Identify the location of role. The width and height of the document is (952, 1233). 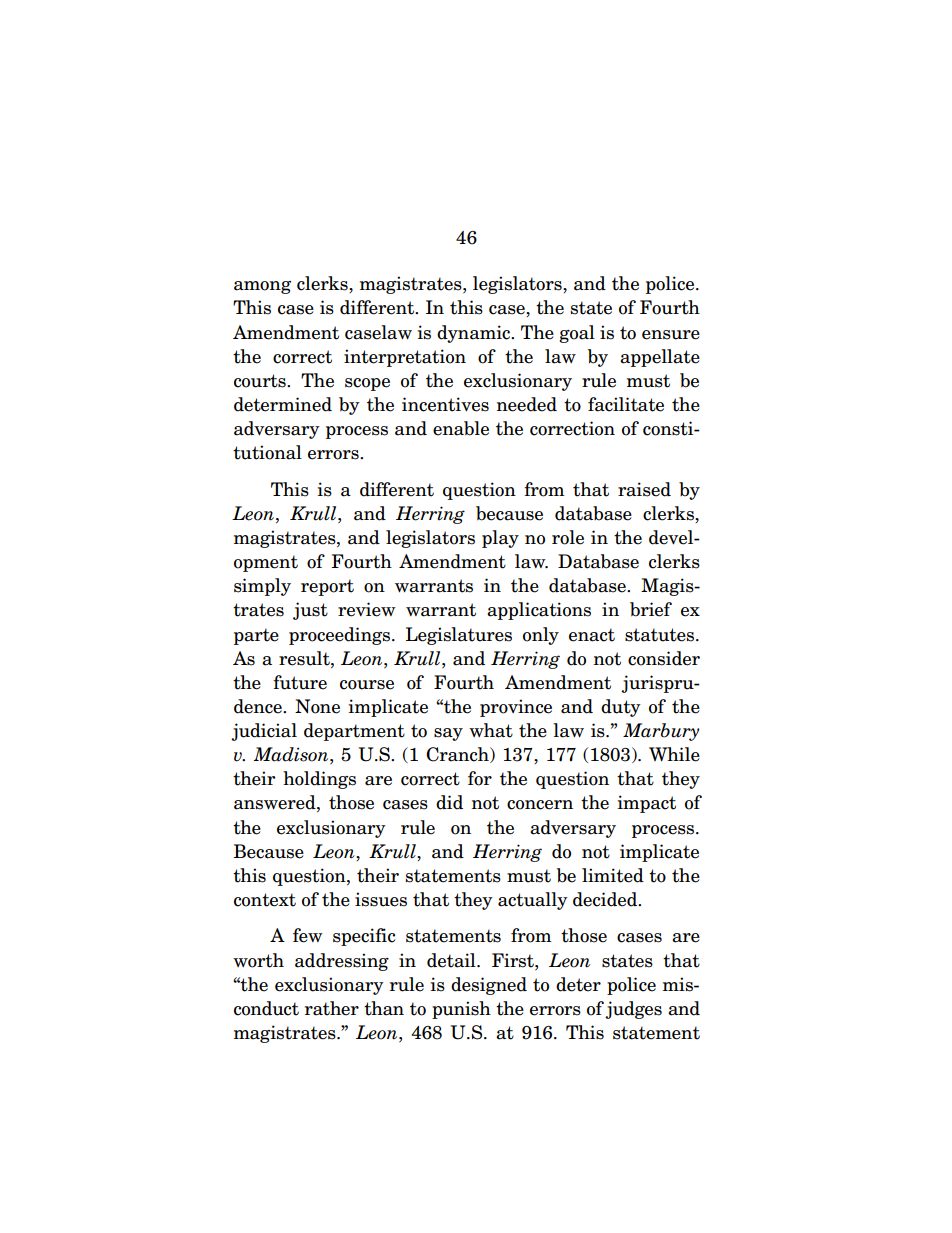
(568, 537).
